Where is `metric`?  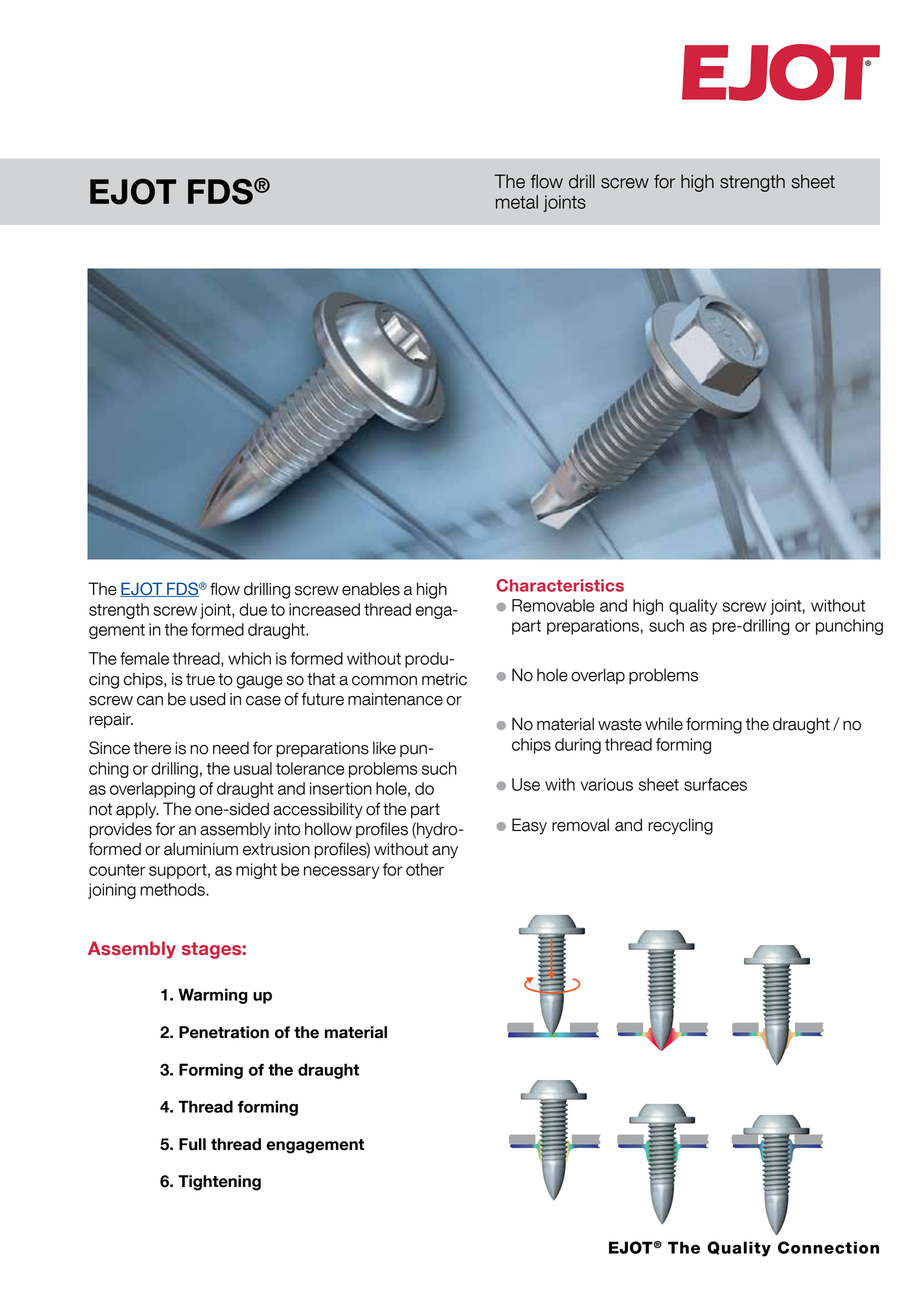 metric is located at coordinates (444, 679).
